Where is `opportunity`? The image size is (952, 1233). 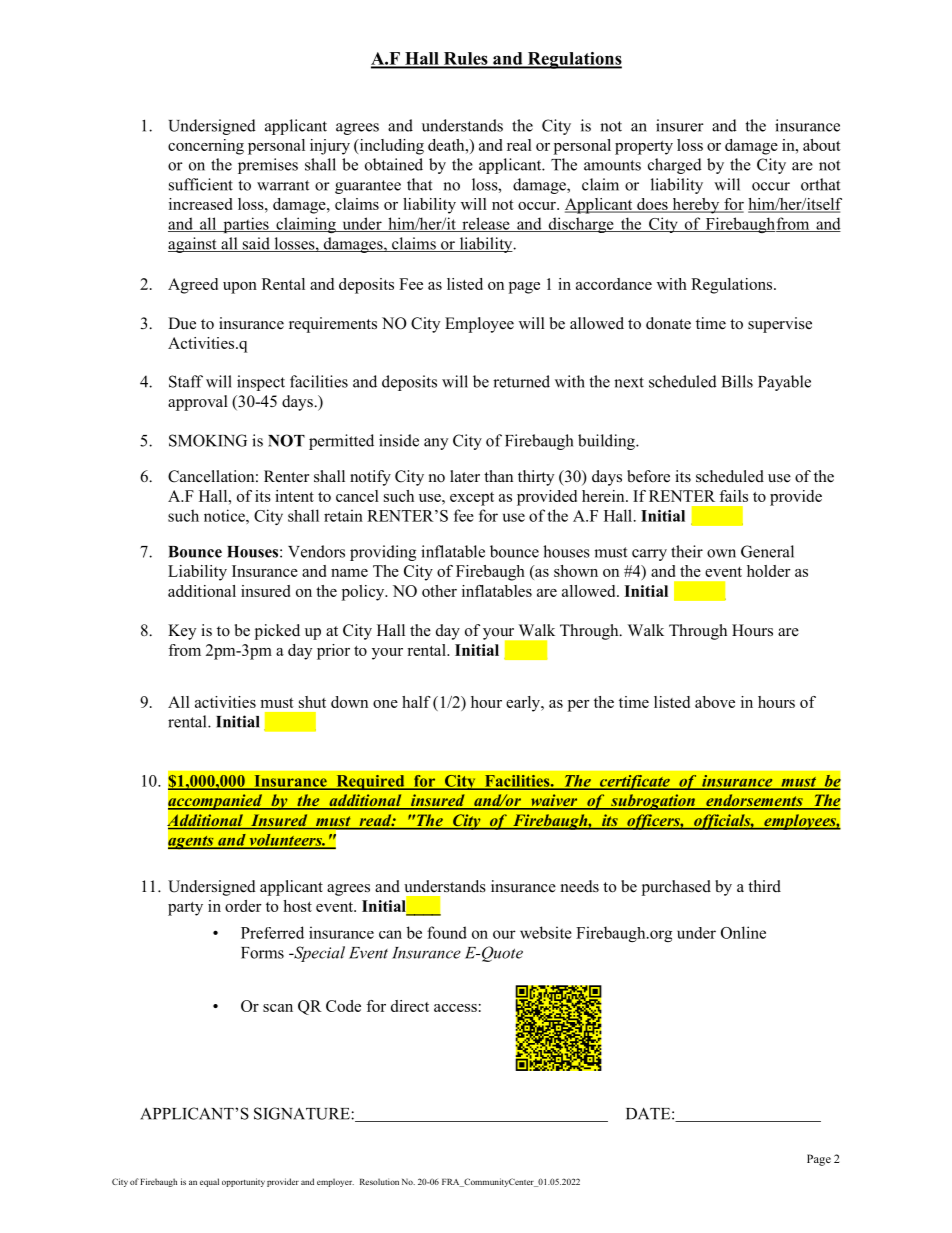 opportunity is located at coordinates (243, 1182).
